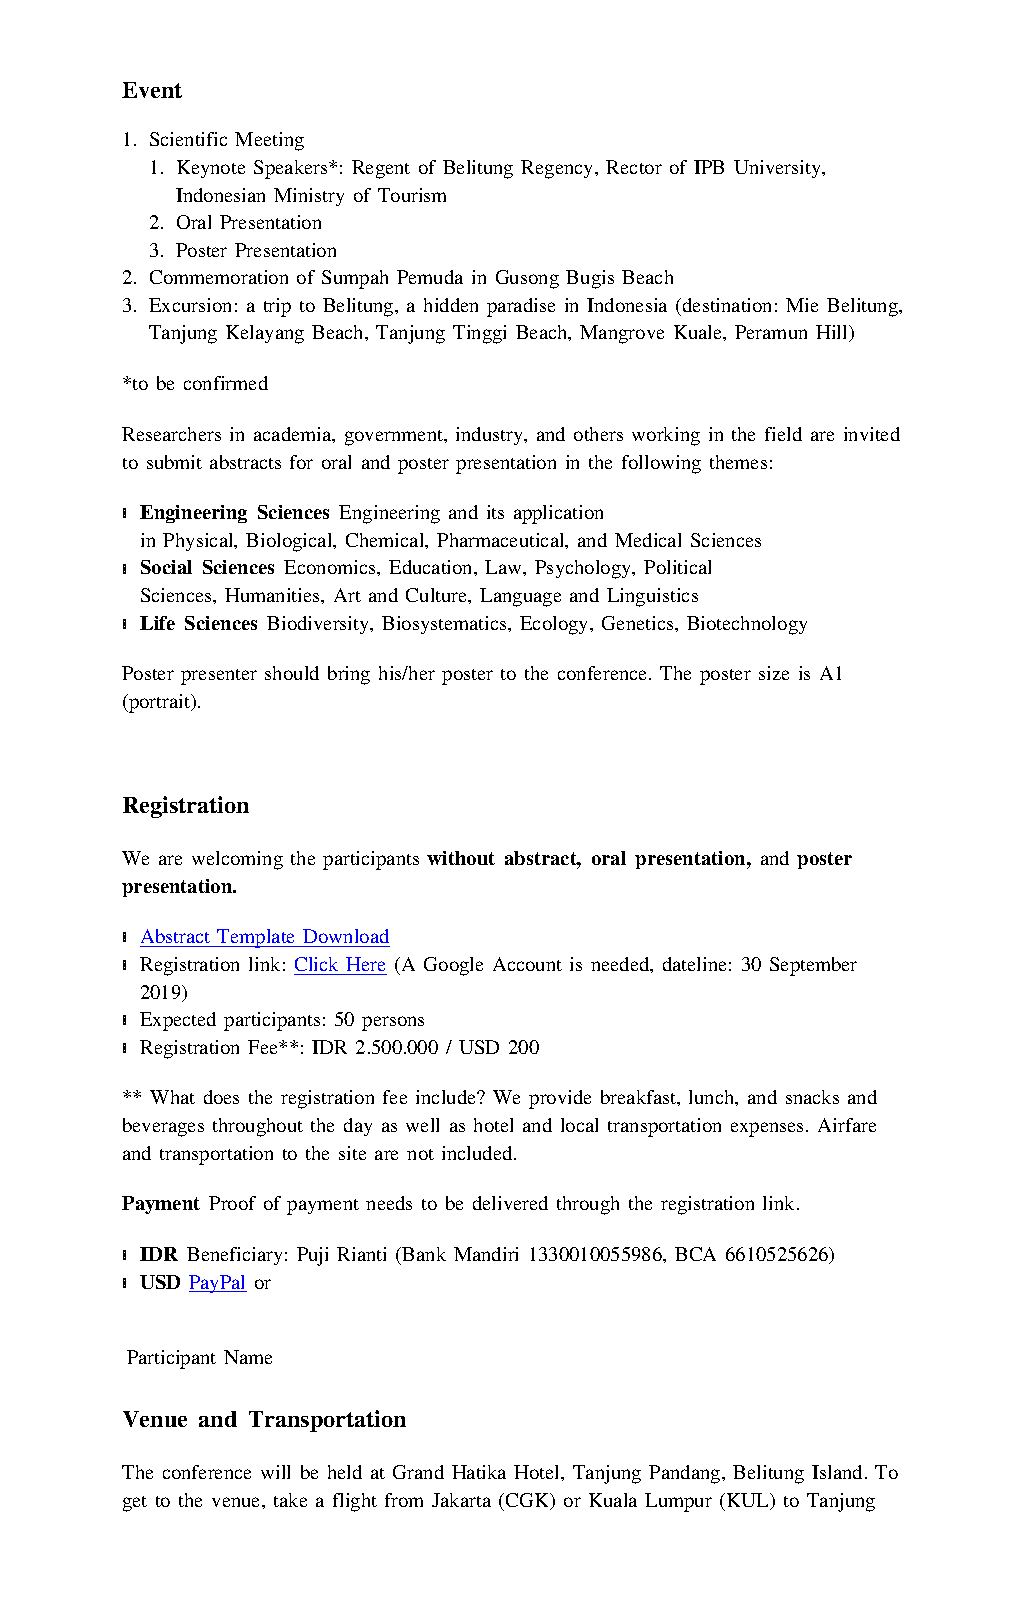 The height and width of the image is (1616, 1028). Describe the element at coordinates (774, 673) in the image. I see `size` at that location.
